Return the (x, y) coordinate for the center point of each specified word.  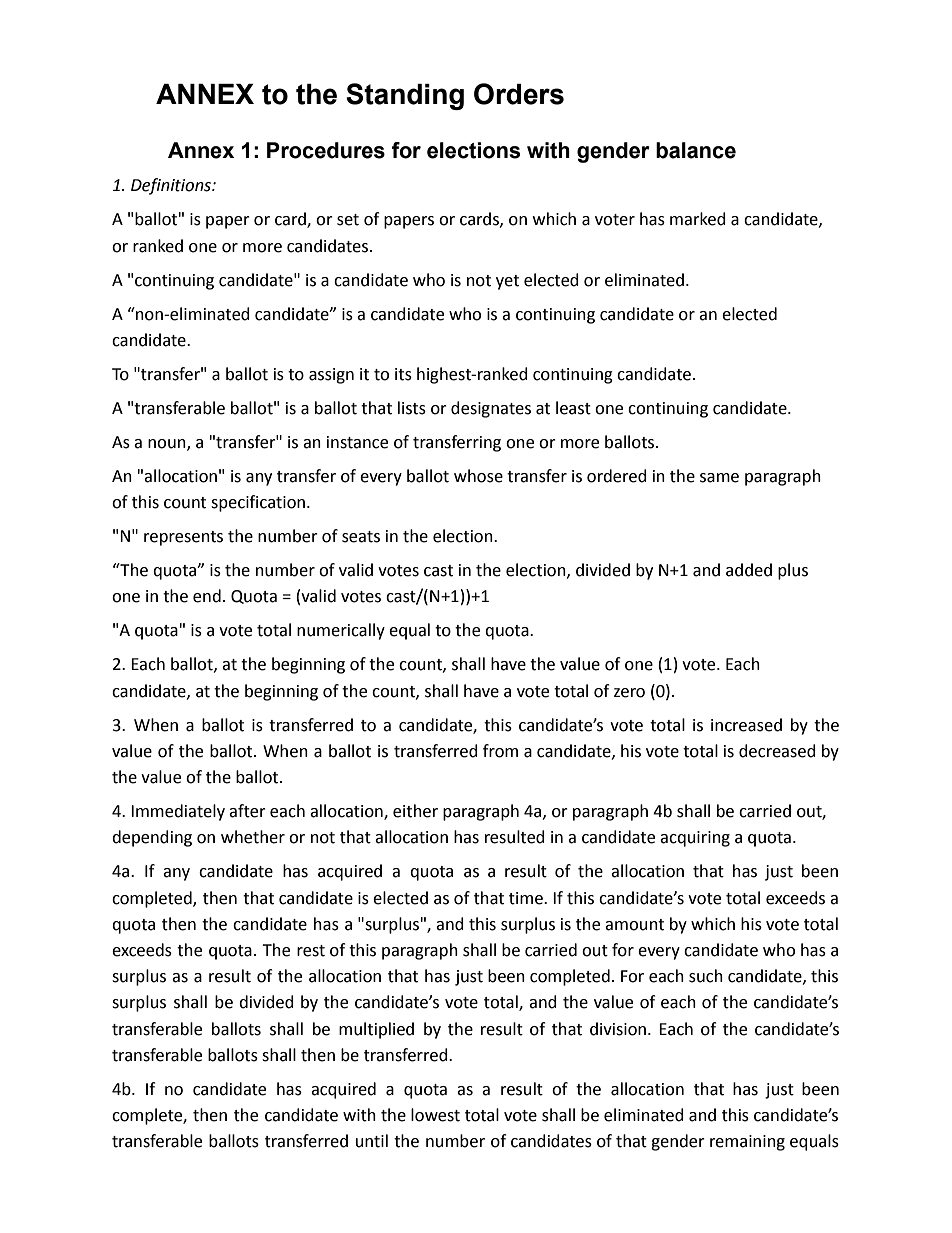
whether (253, 837)
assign (331, 376)
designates (491, 409)
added (749, 570)
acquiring (695, 839)
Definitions (172, 186)
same (719, 478)
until (372, 1141)
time (527, 898)
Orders (519, 94)
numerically (341, 631)
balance (696, 150)
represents (183, 538)
